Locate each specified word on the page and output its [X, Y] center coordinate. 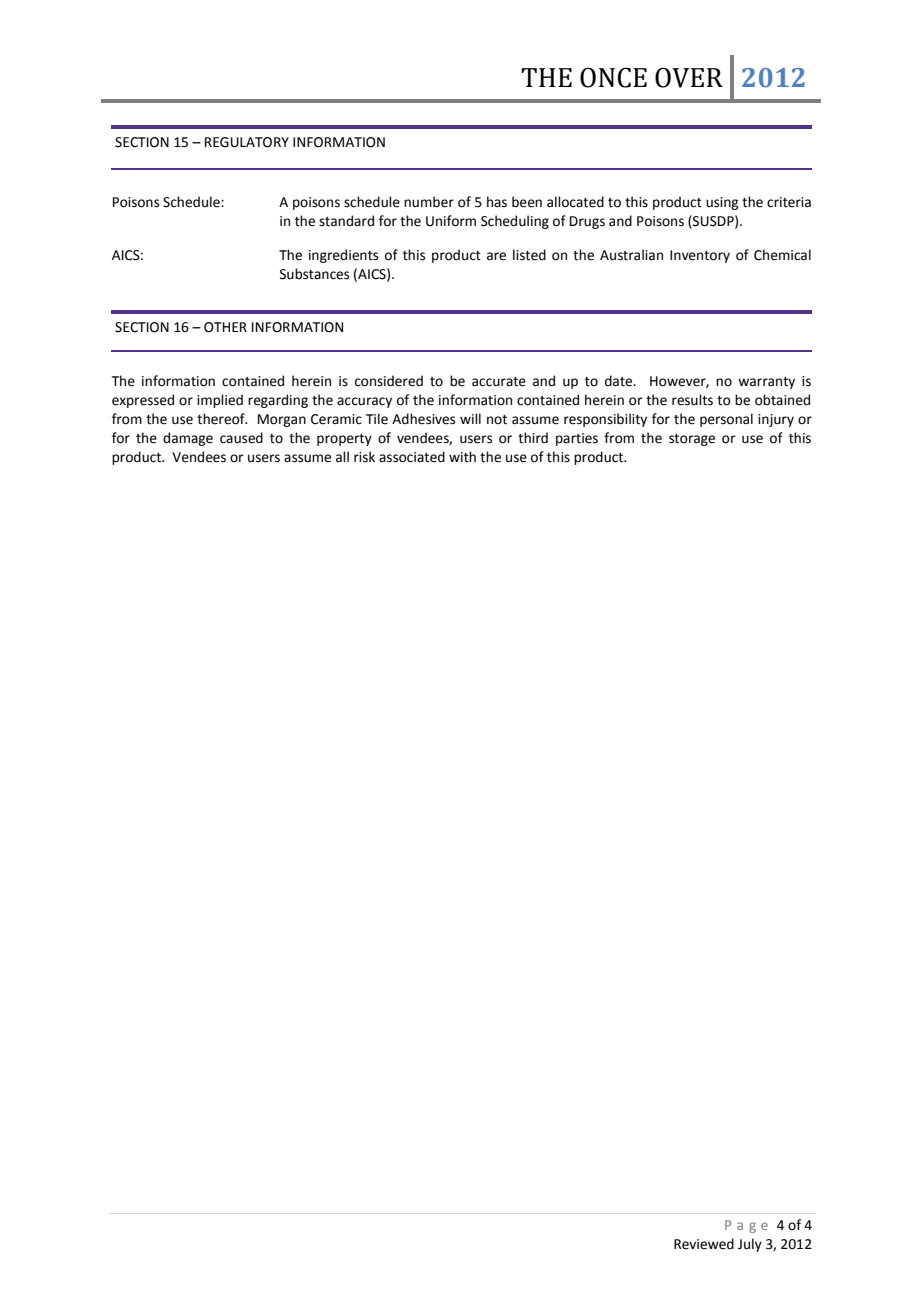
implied [220, 401]
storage [692, 440]
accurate [499, 382]
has [497, 202]
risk [364, 457]
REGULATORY [247, 142]
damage [188, 439]
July [750, 1245]
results [692, 400]
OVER [689, 77]
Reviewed [704, 1244]
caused [241, 438]
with [462, 457]
